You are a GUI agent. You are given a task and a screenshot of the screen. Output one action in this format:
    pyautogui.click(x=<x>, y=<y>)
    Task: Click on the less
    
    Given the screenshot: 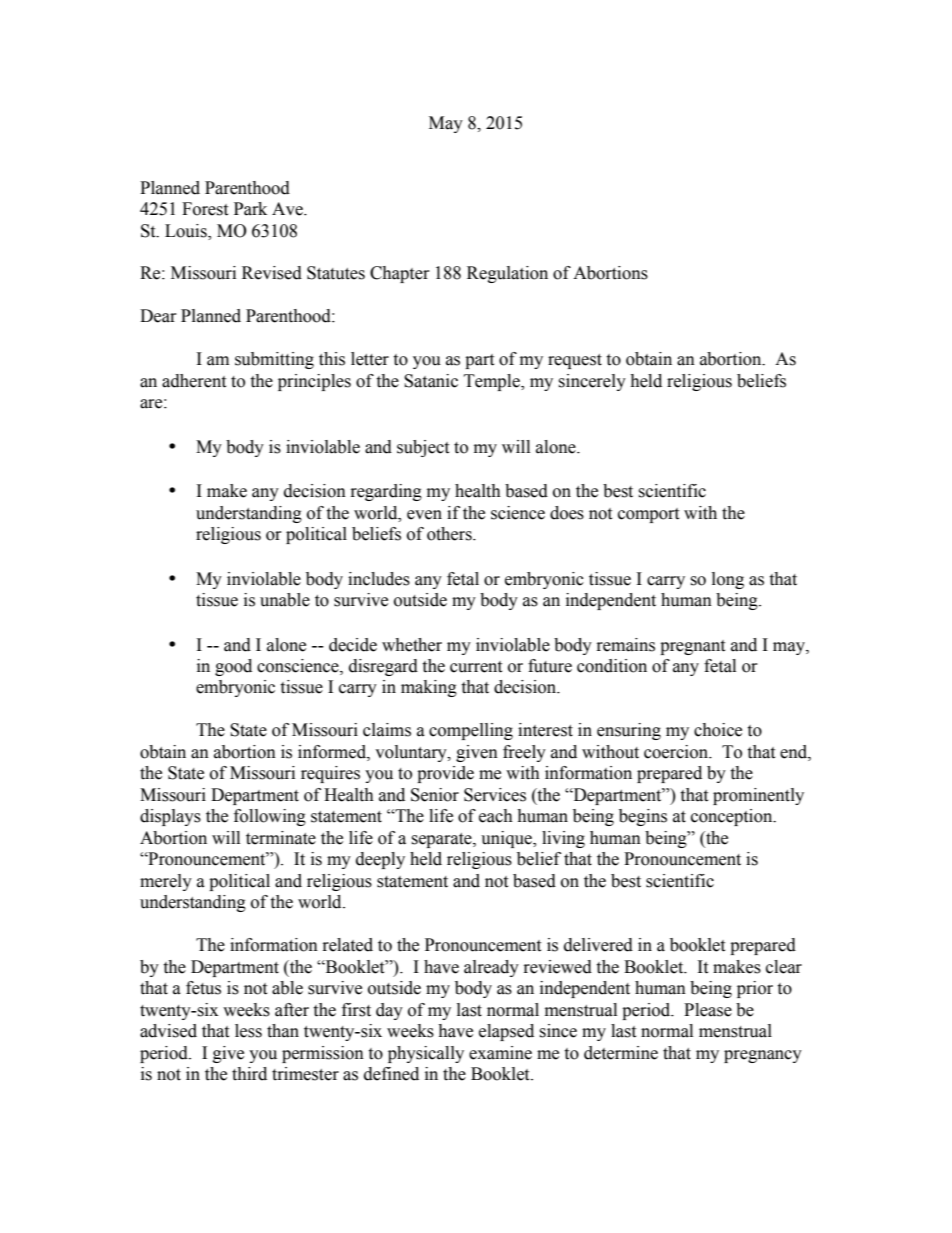 What is the action you would take?
    pyautogui.click(x=248, y=1031)
